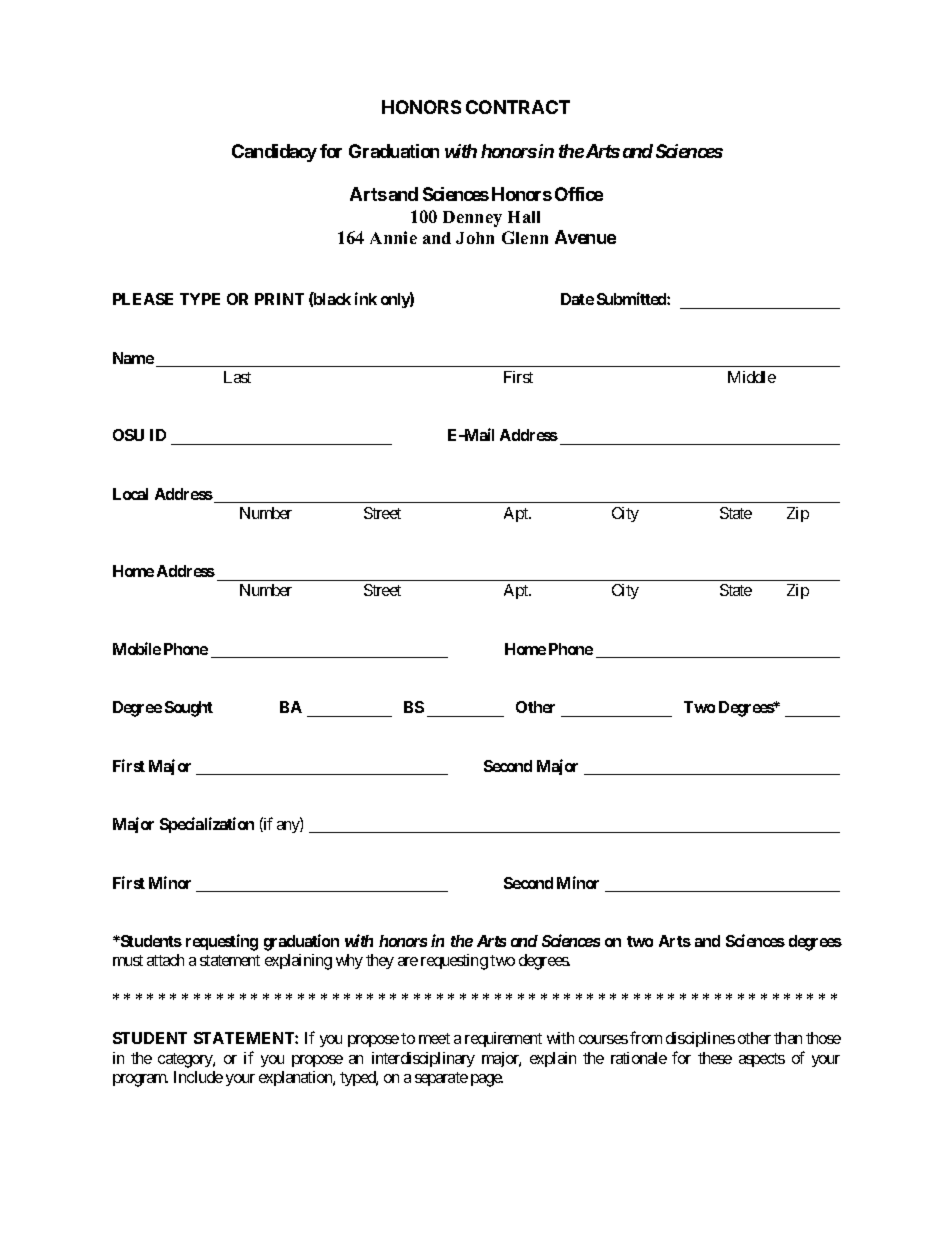 The image size is (952, 1233). What do you see at coordinates (274, 153) in the image?
I see `Candidacy` at bounding box center [274, 153].
